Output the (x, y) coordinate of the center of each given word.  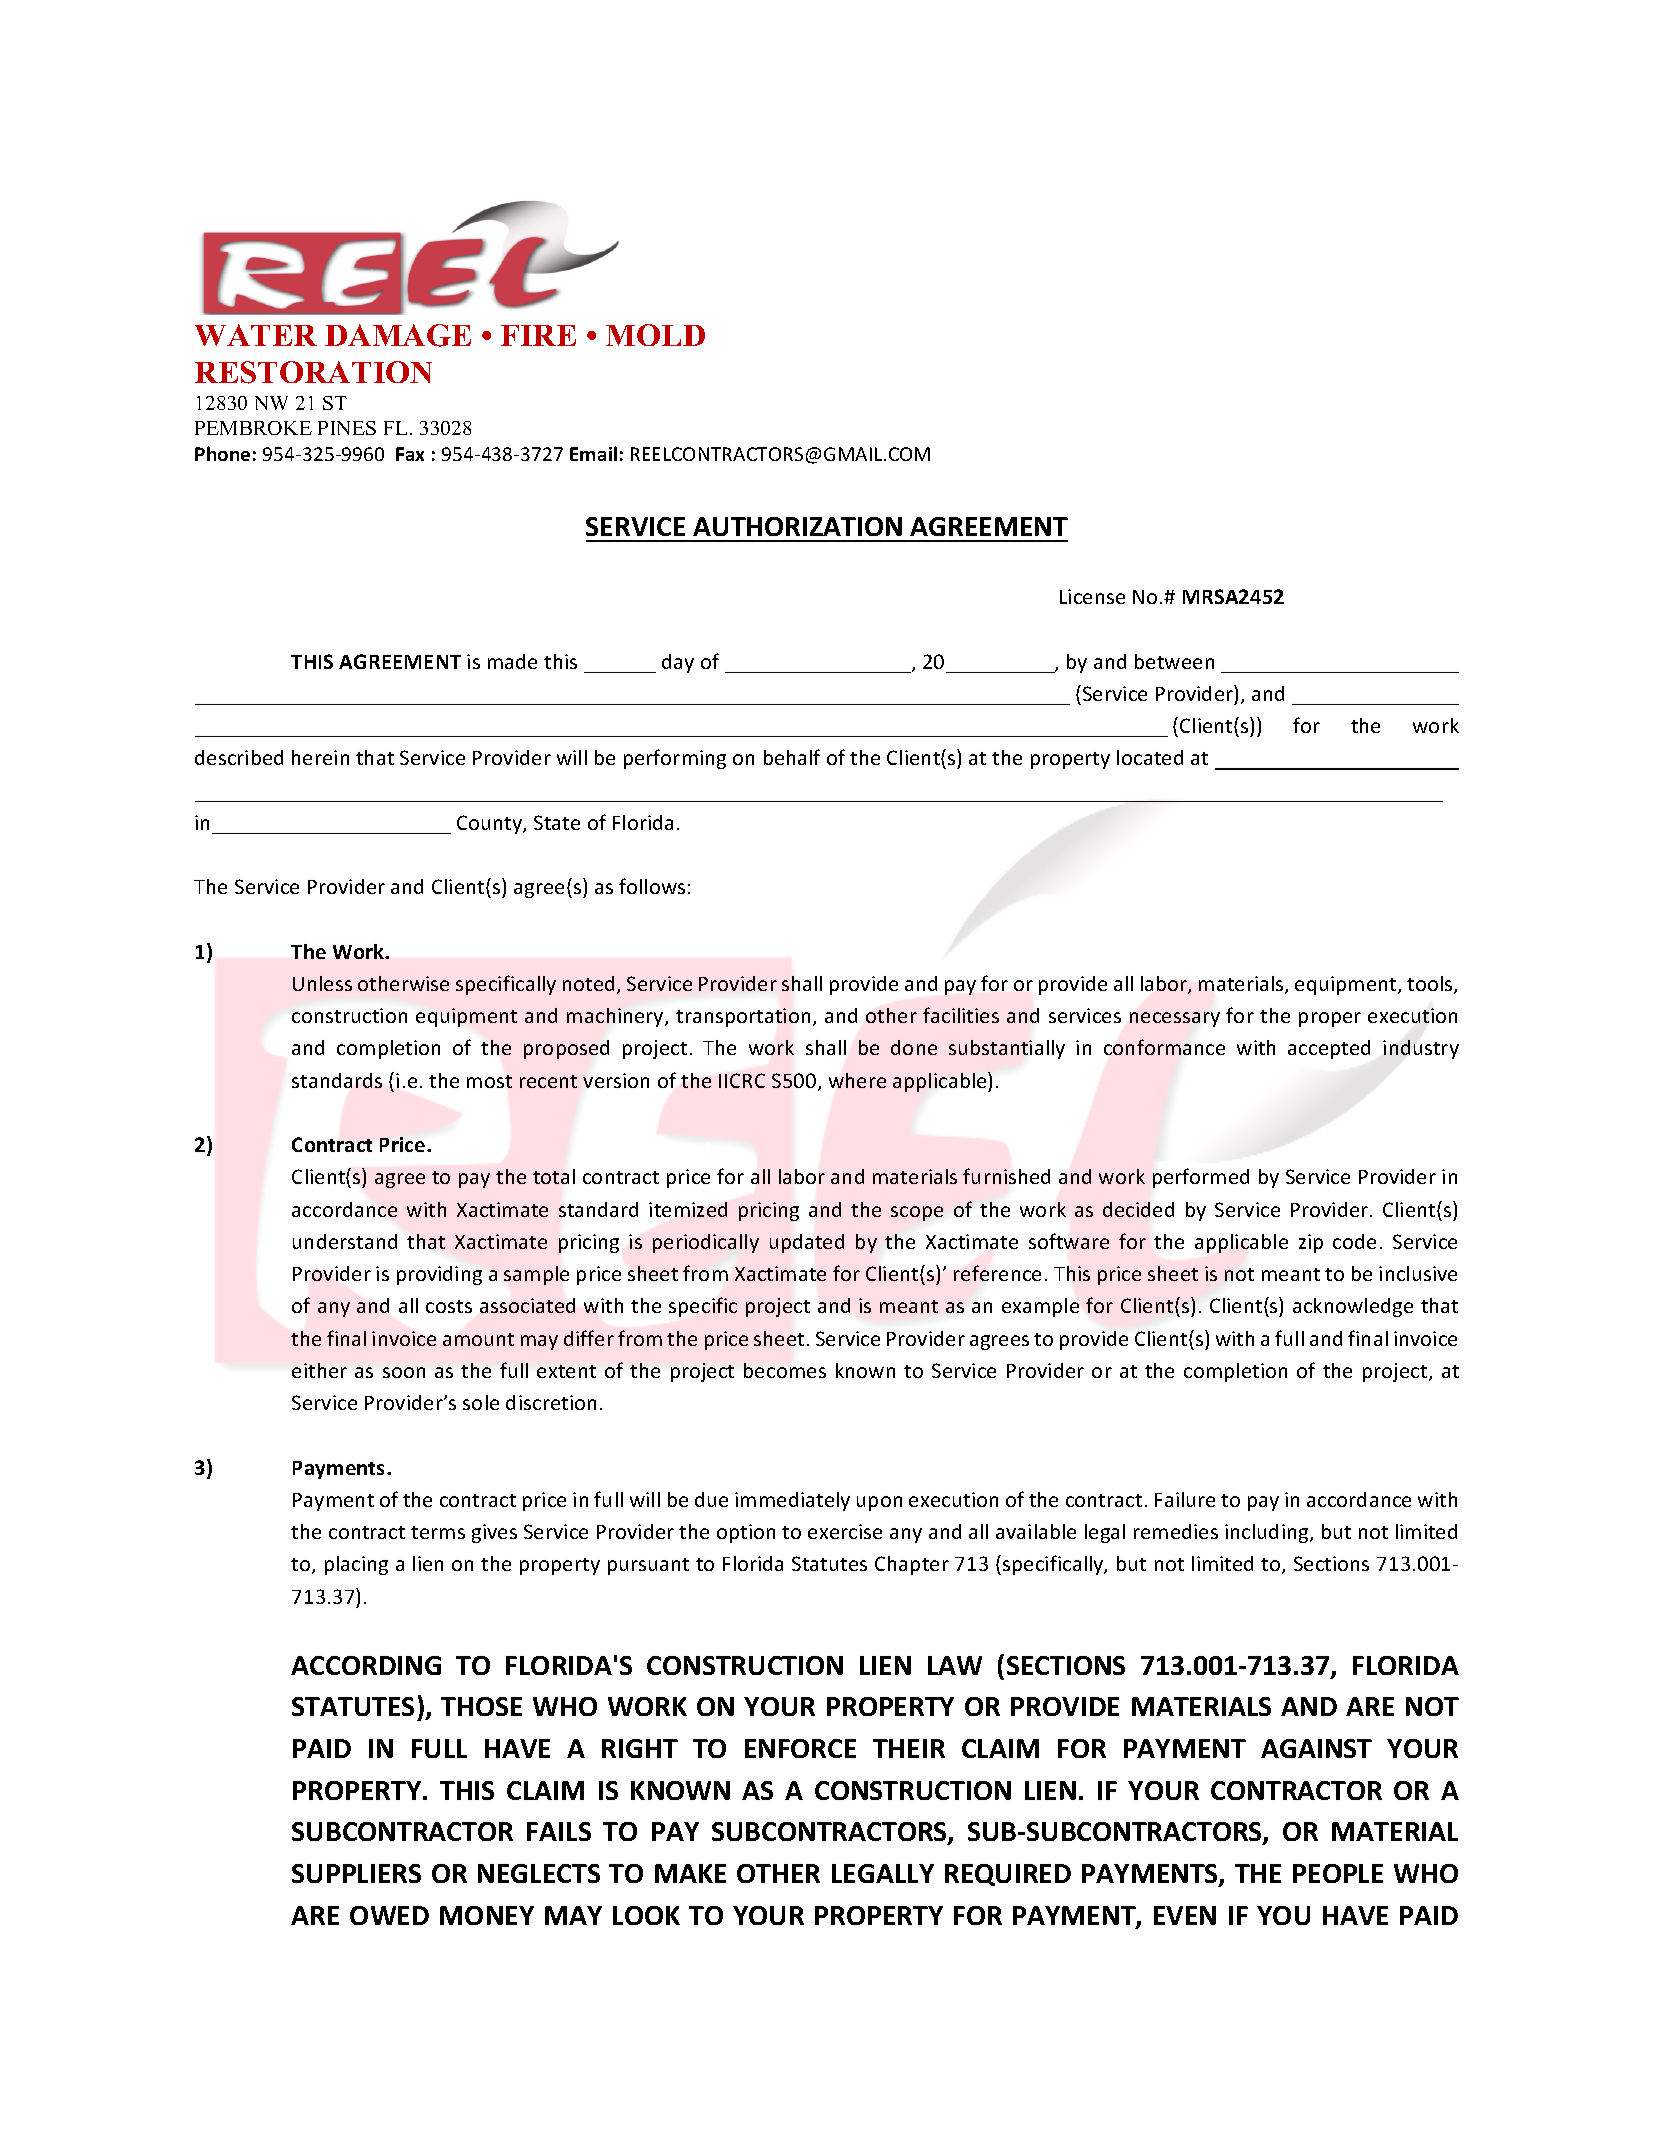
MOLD (655, 335)
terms (438, 1532)
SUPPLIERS (356, 1873)
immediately (792, 1501)
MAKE (690, 1873)
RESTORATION (313, 372)
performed (1201, 1178)
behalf (792, 757)
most (489, 1081)
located (1150, 757)
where (857, 1080)
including (1268, 1533)
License (1092, 596)
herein (320, 757)
